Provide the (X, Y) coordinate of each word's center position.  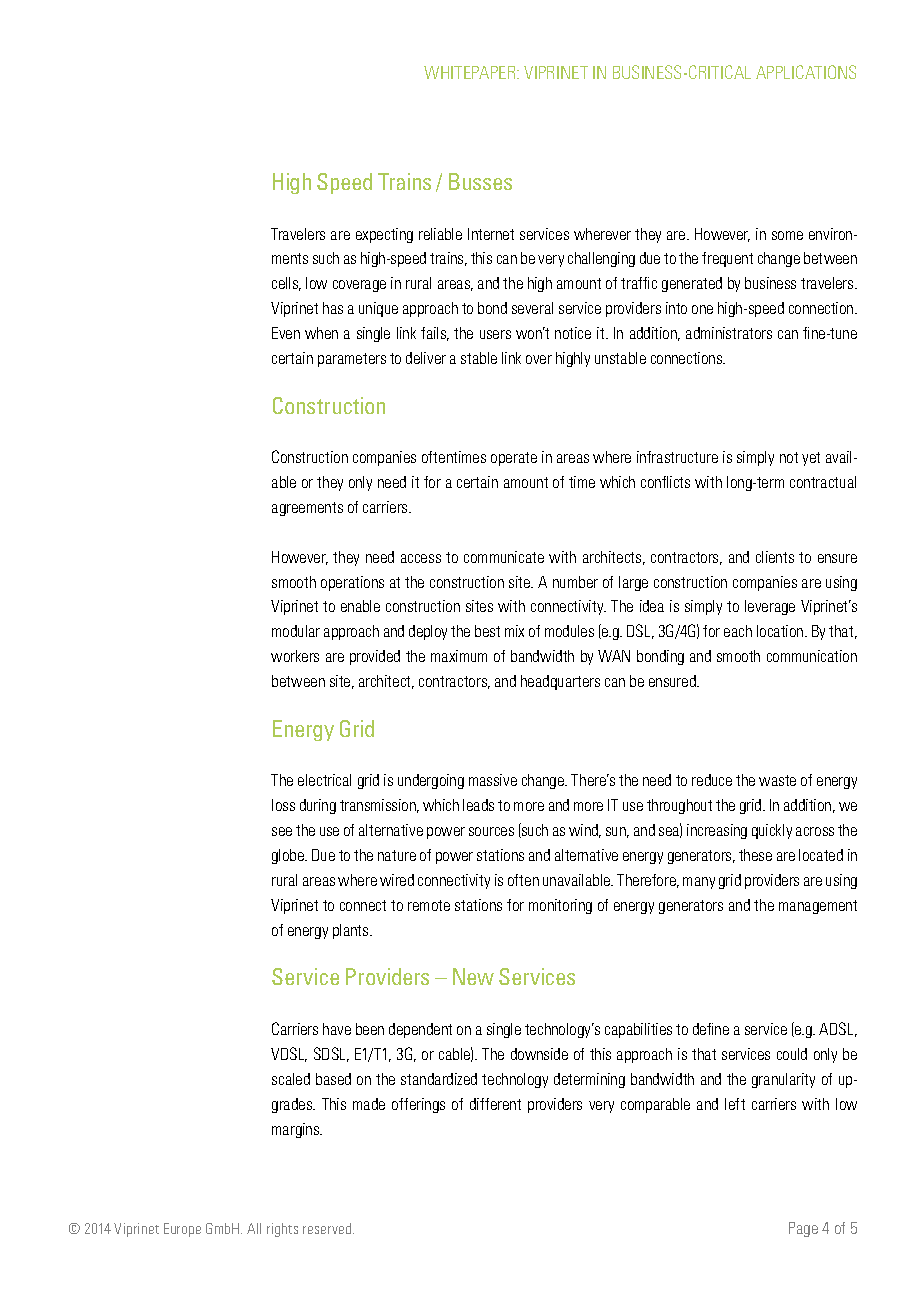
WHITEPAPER (471, 72)
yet (811, 459)
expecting (384, 235)
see (282, 831)
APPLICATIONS (806, 72)
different (495, 1104)
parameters (352, 360)
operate (514, 459)
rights (282, 1230)
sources (491, 831)
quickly (772, 831)
